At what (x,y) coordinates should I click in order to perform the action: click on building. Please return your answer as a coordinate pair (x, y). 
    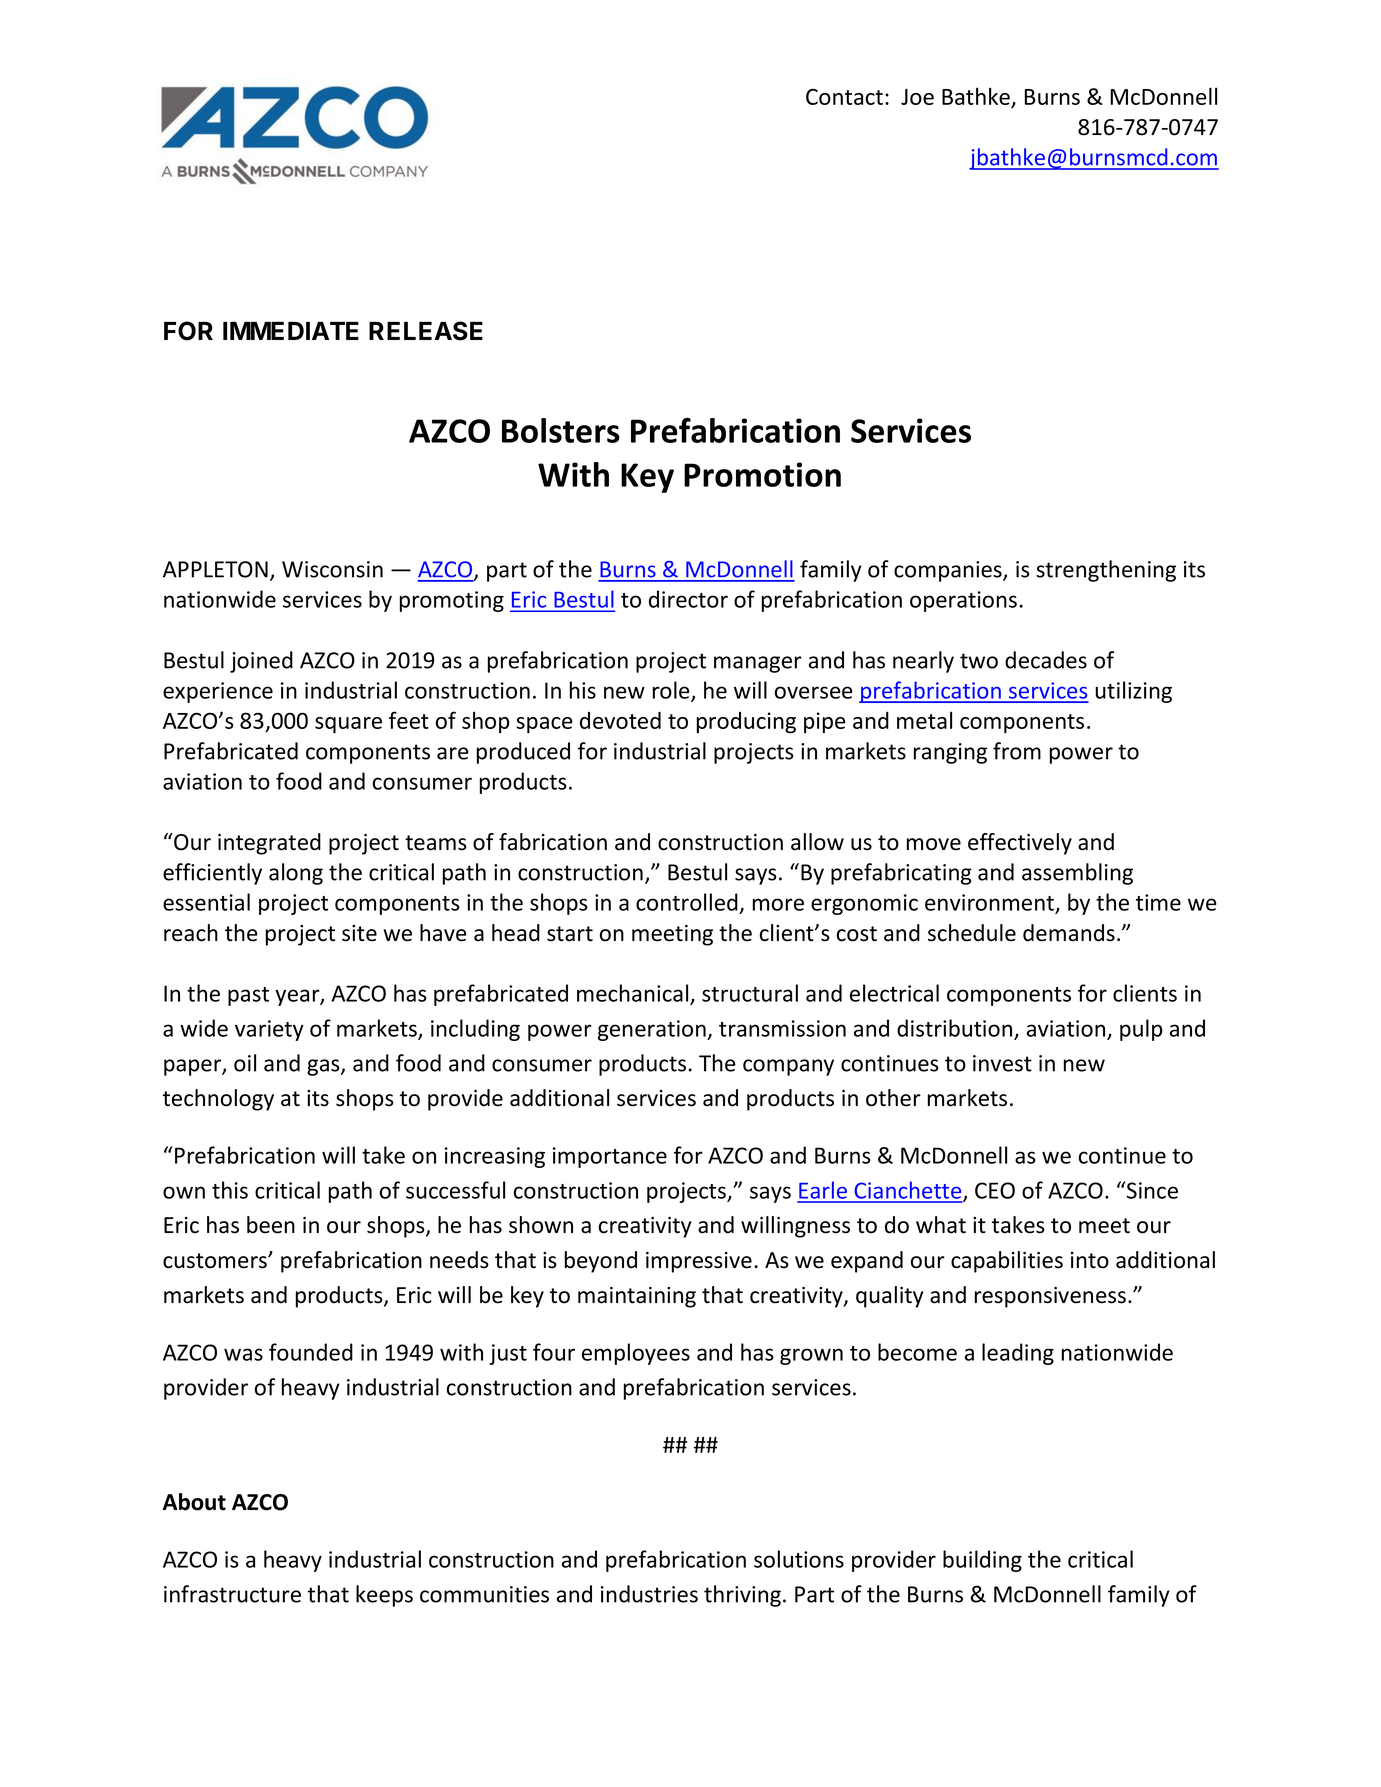
    Looking at the image, I should click on (982, 1561).
